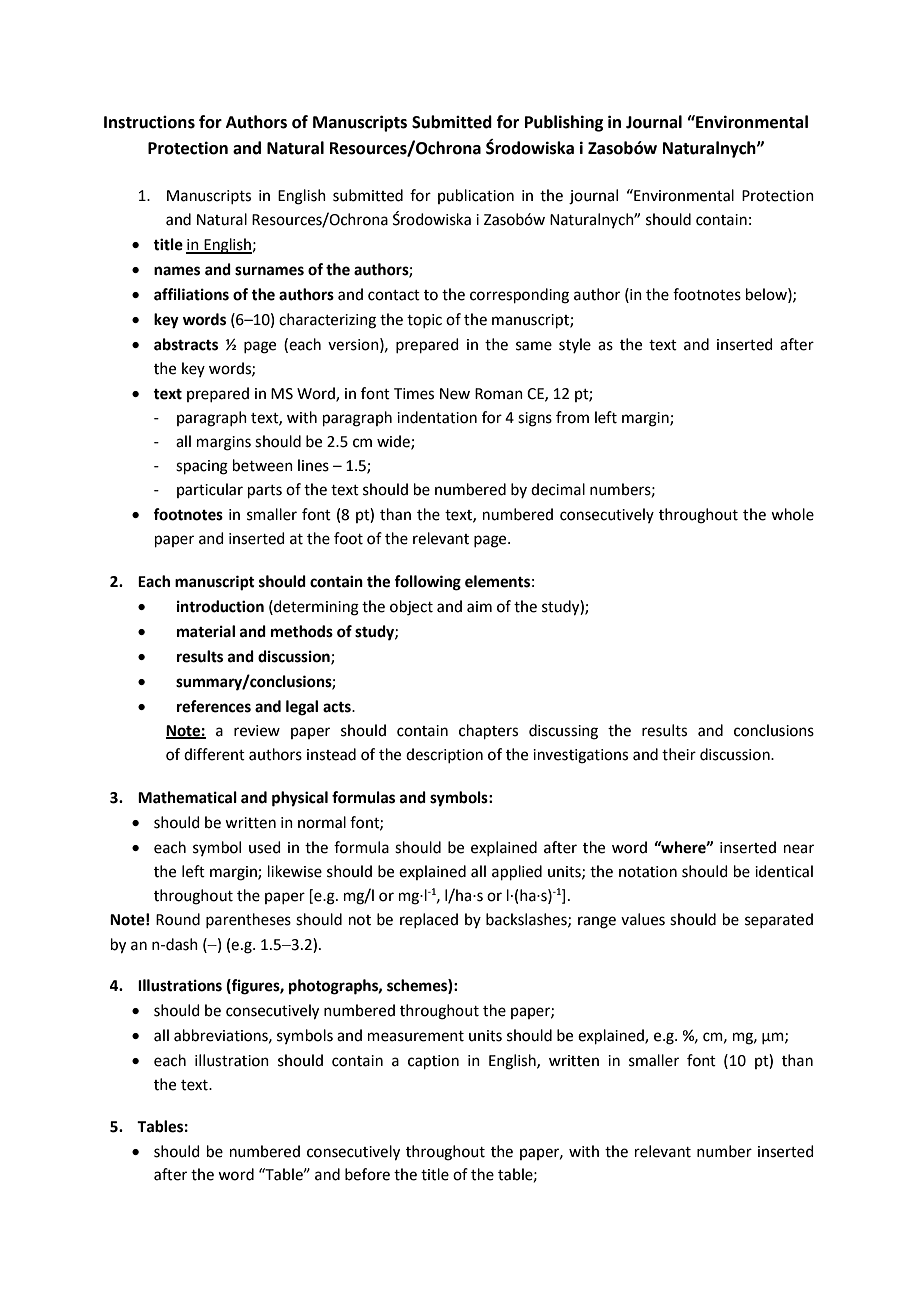 Image resolution: width=924 pixels, height=1308 pixels. I want to click on introduction, so click(220, 606).
